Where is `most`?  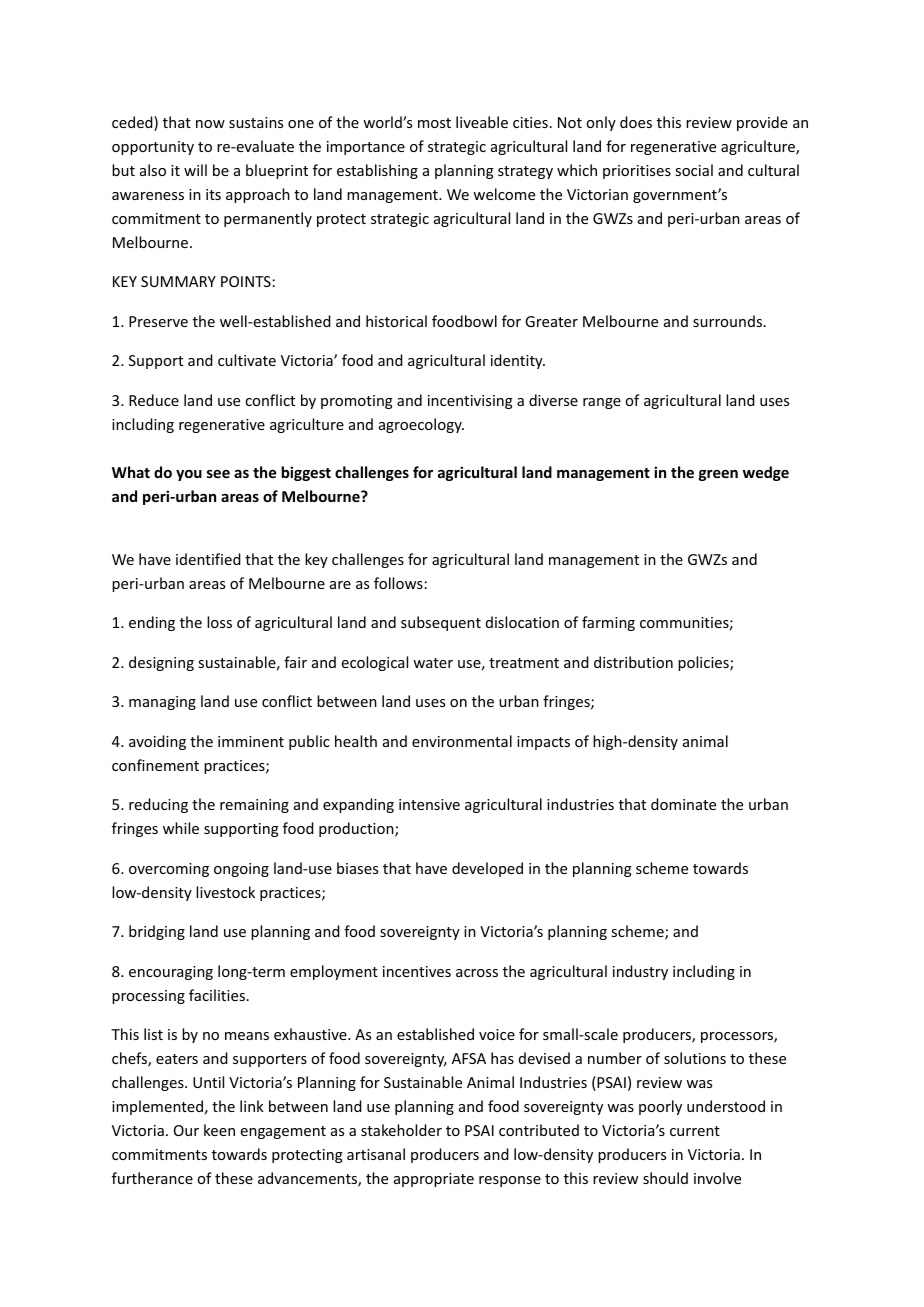 most is located at coordinates (434, 123).
